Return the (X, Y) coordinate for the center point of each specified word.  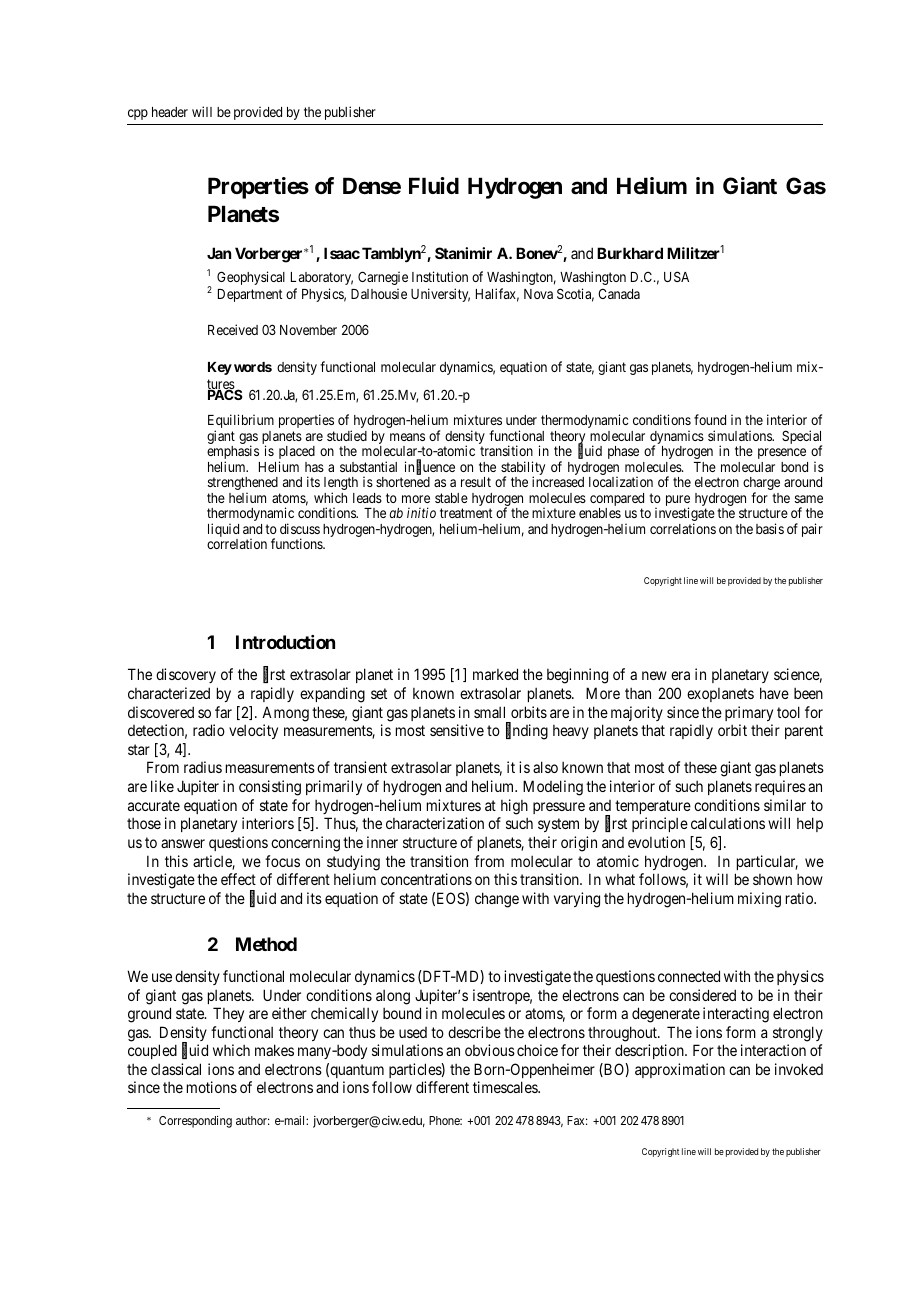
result (476, 482)
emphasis (233, 453)
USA (676, 276)
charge (761, 485)
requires (780, 787)
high (514, 807)
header (170, 112)
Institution (440, 276)
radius (203, 767)
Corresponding (195, 1122)
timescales (506, 1087)
